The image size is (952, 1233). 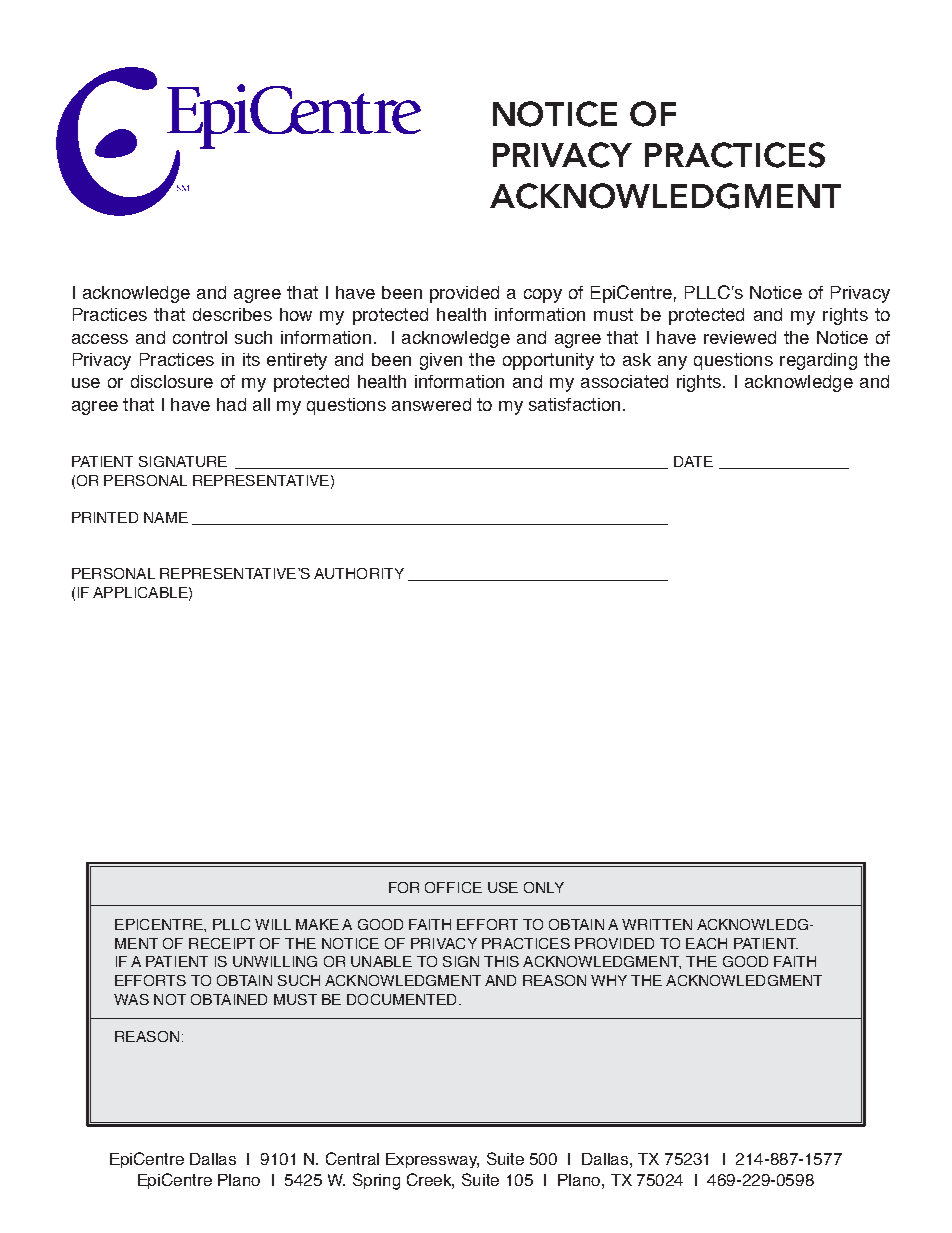 I want to click on control, so click(x=200, y=337).
